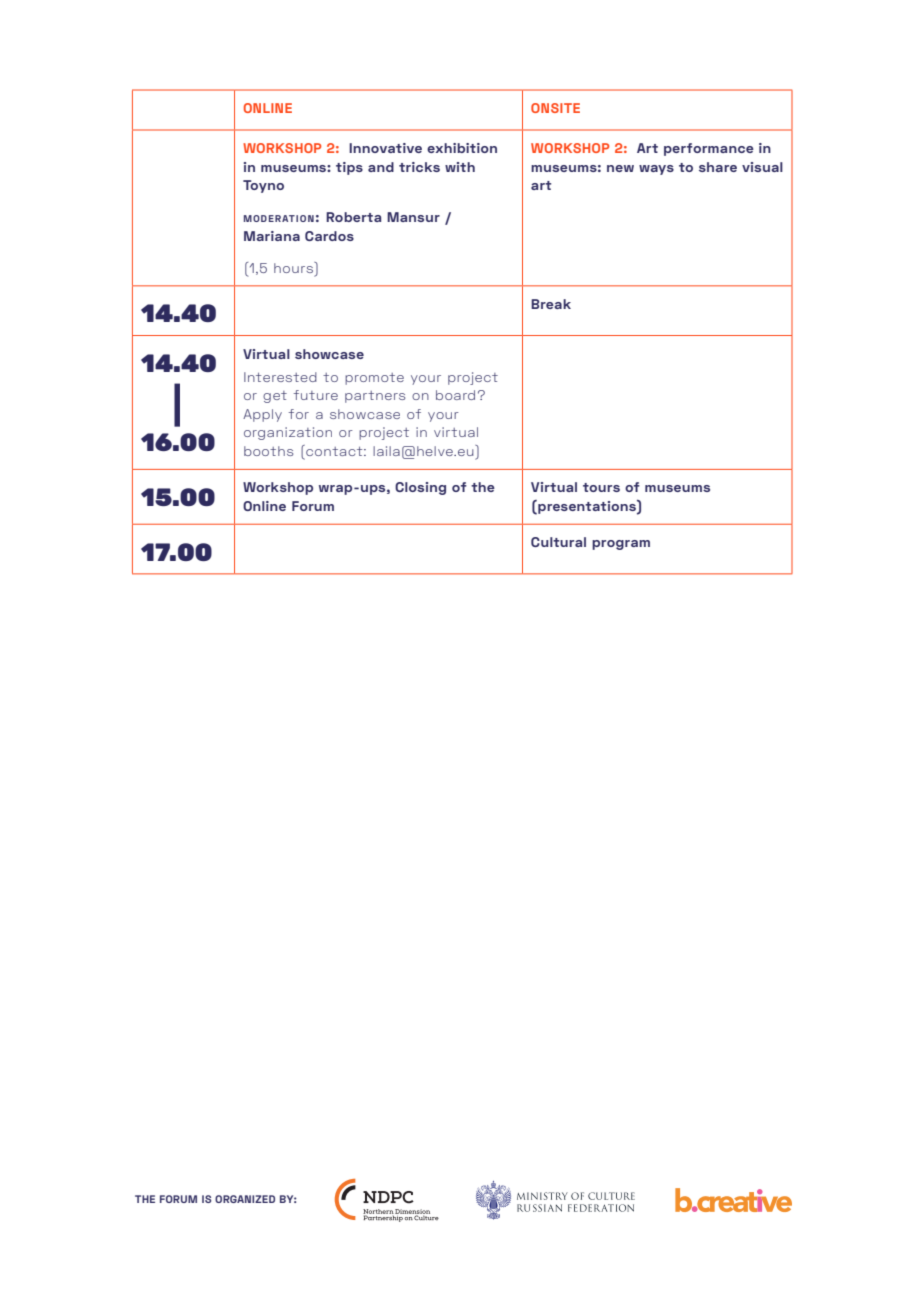 This page has width=924, height=1308. Describe the element at coordinates (374, 379) in the page. I see `promote` at that location.
